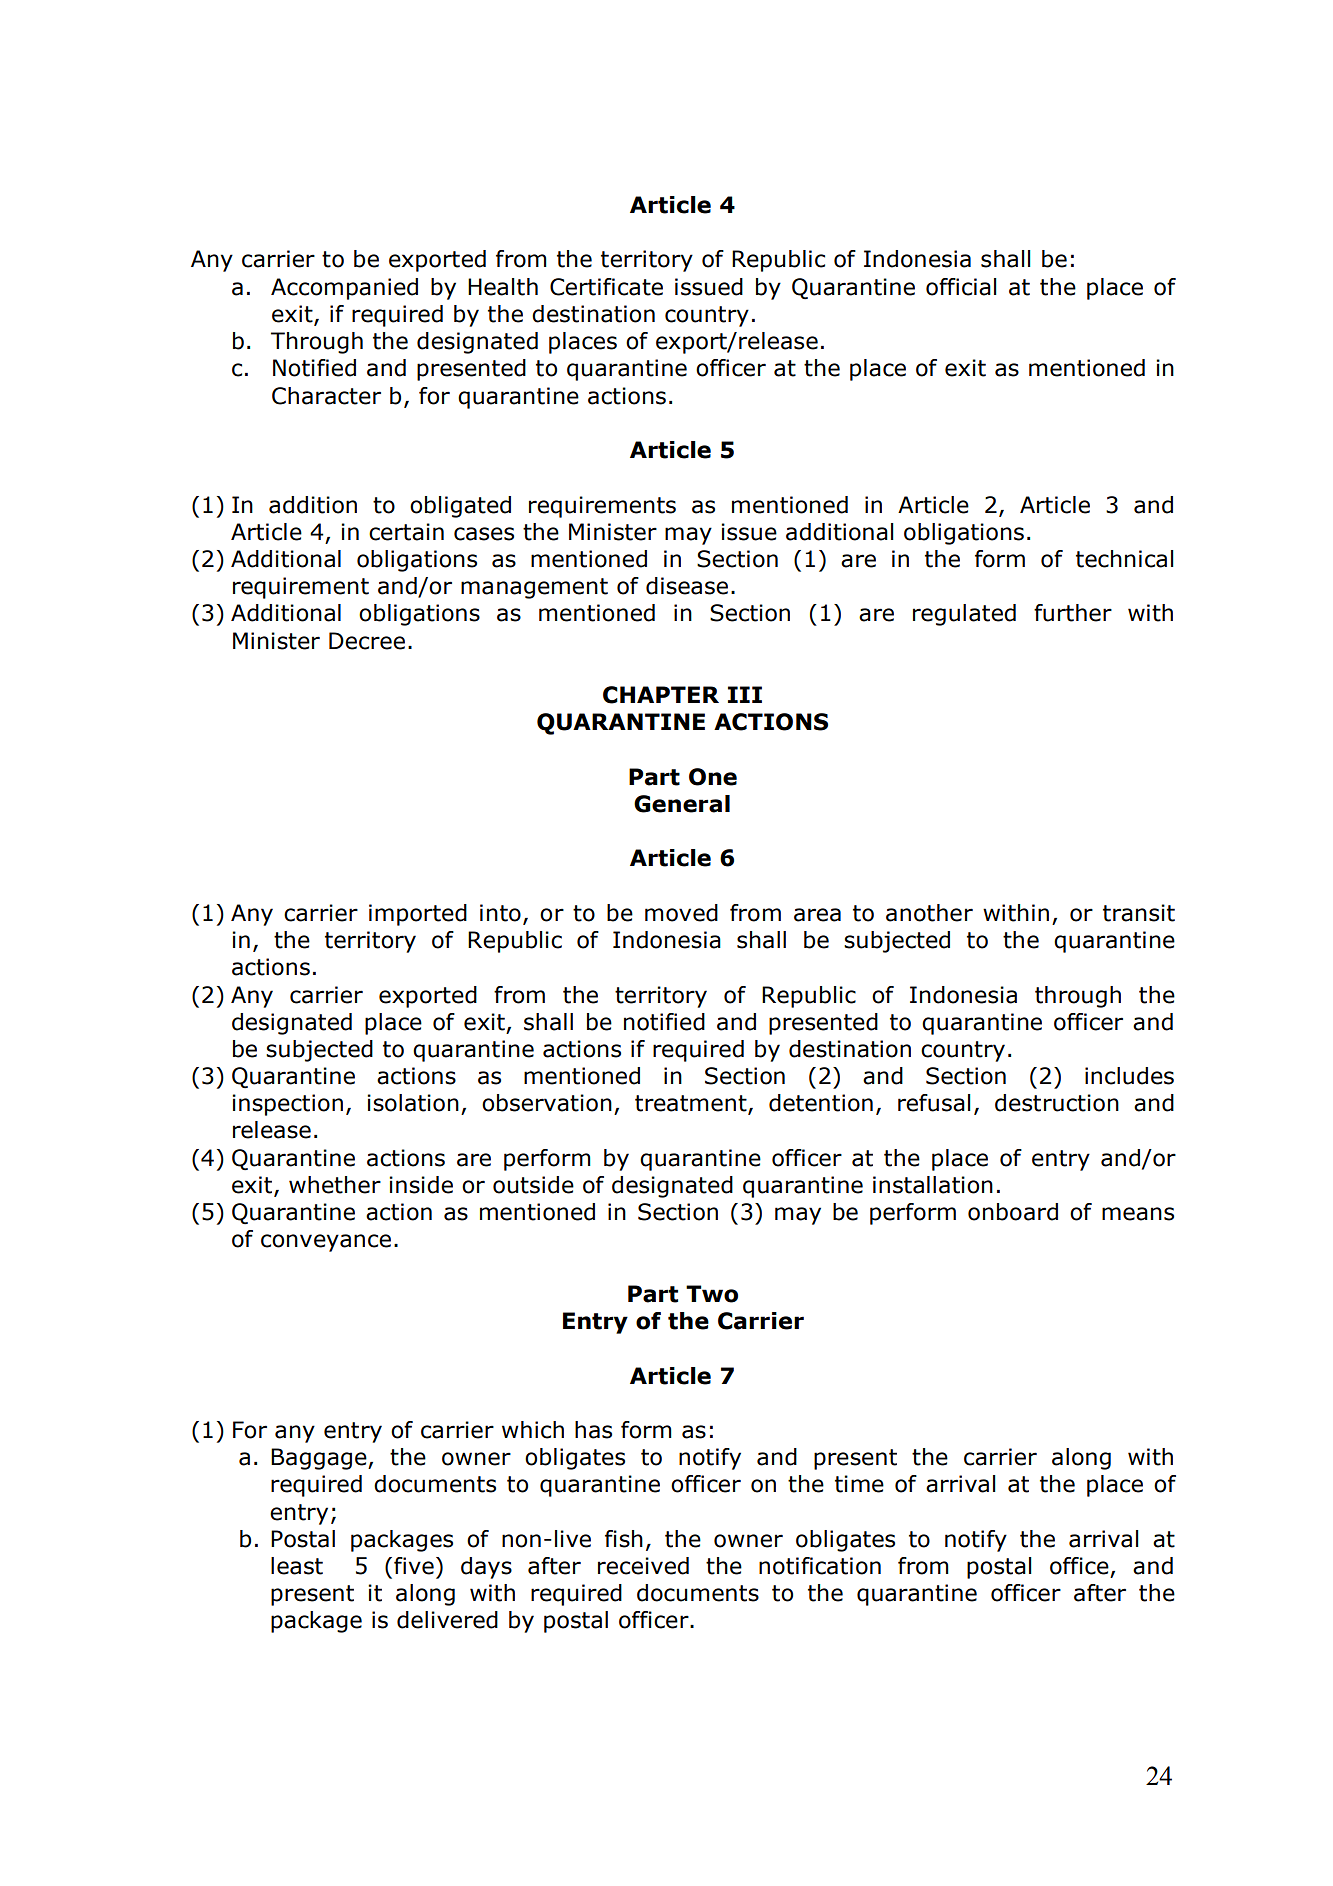  I want to click on Two, so click(712, 1294).
